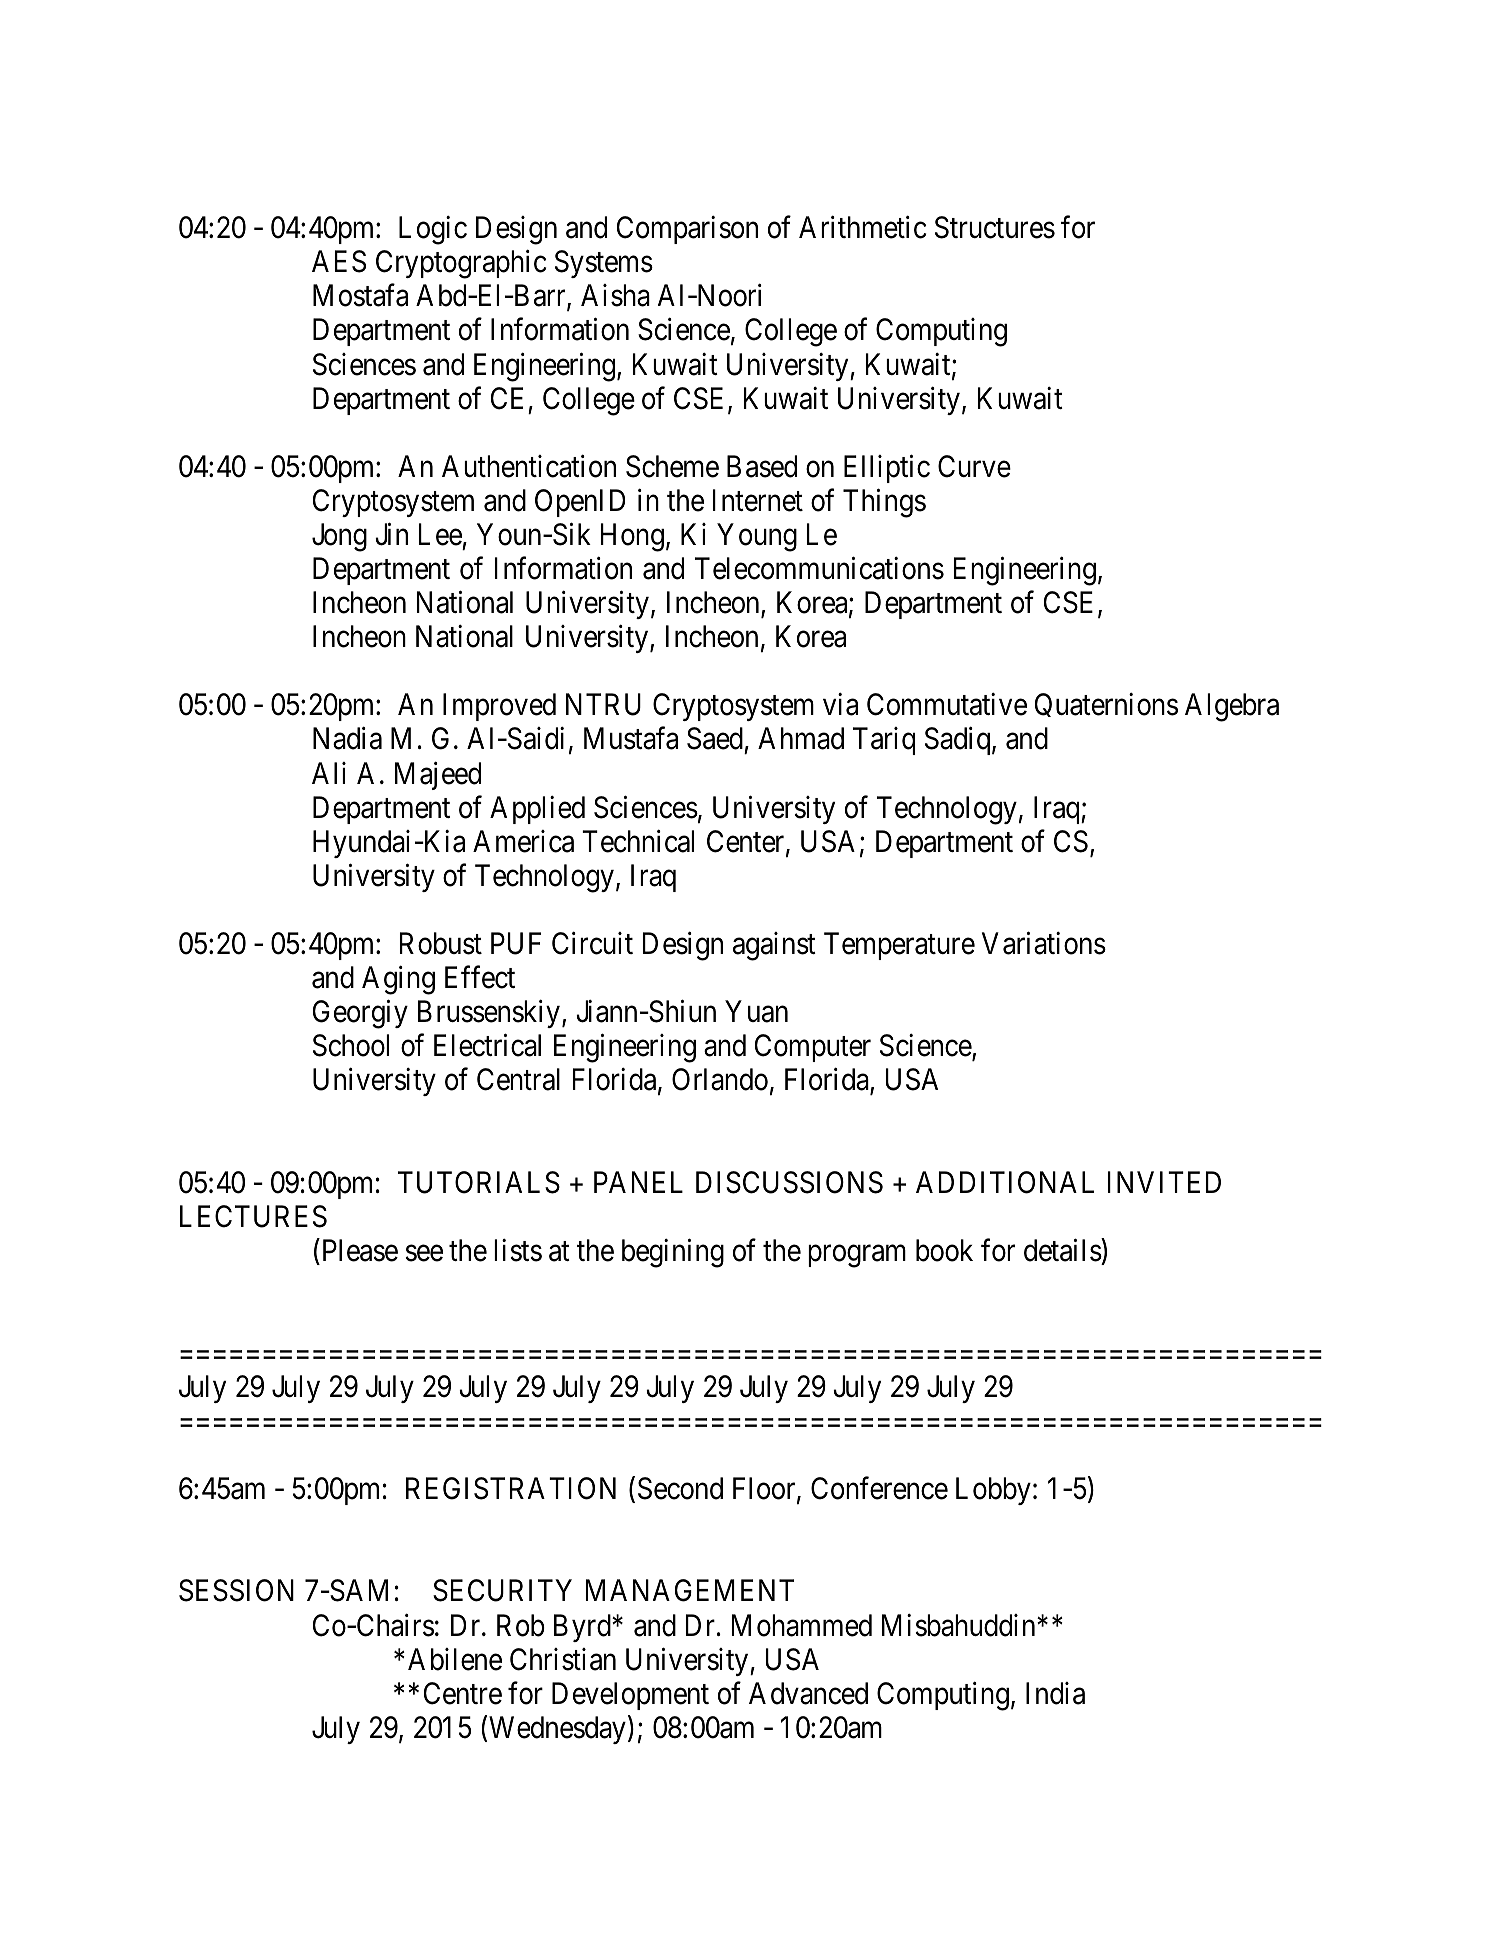  What do you see at coordinates (1055, 1693) in the image?
I see `India` at bounding box center [1055, 1693].
